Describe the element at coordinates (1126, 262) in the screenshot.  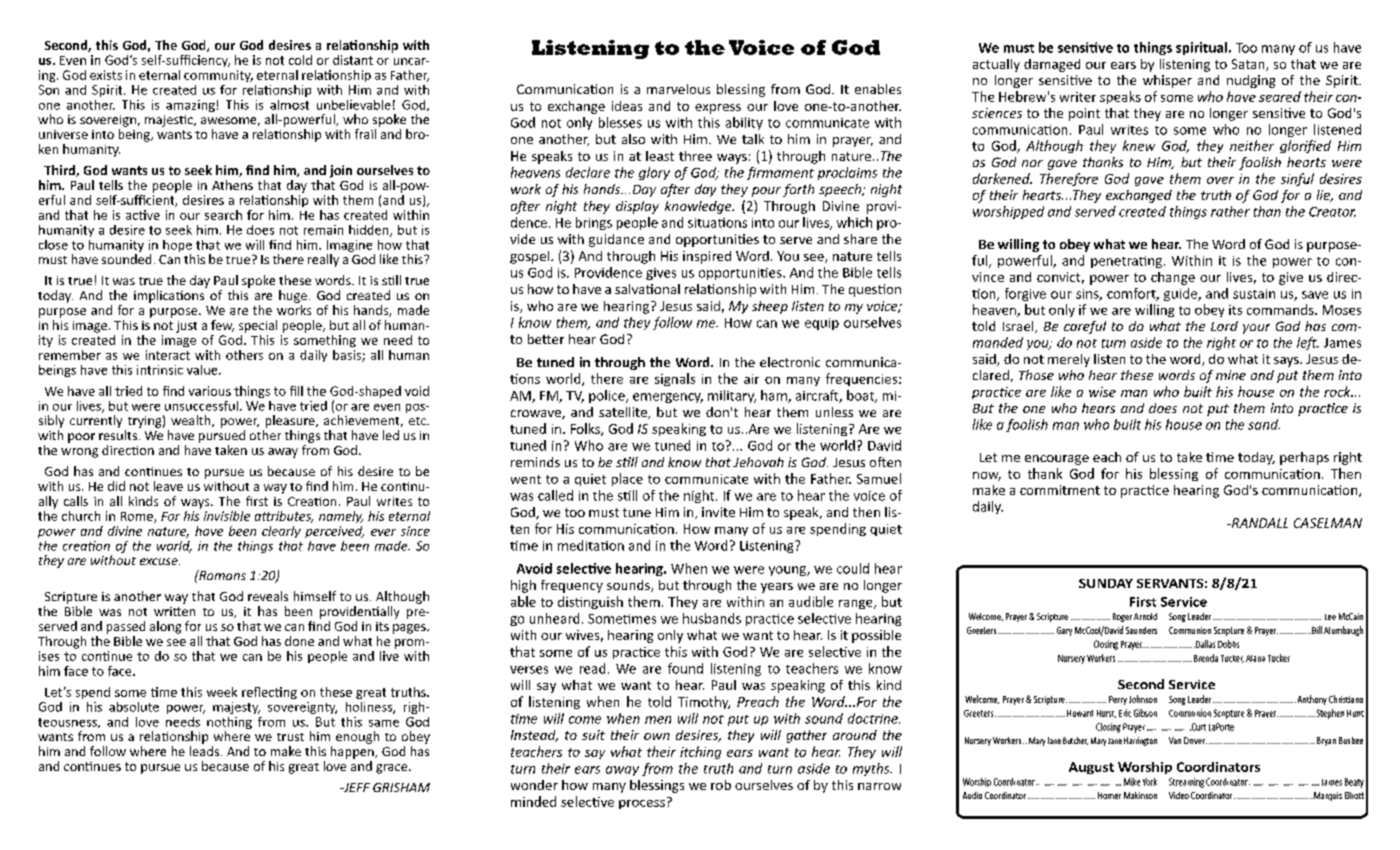
I see `penetrating` at that location.
